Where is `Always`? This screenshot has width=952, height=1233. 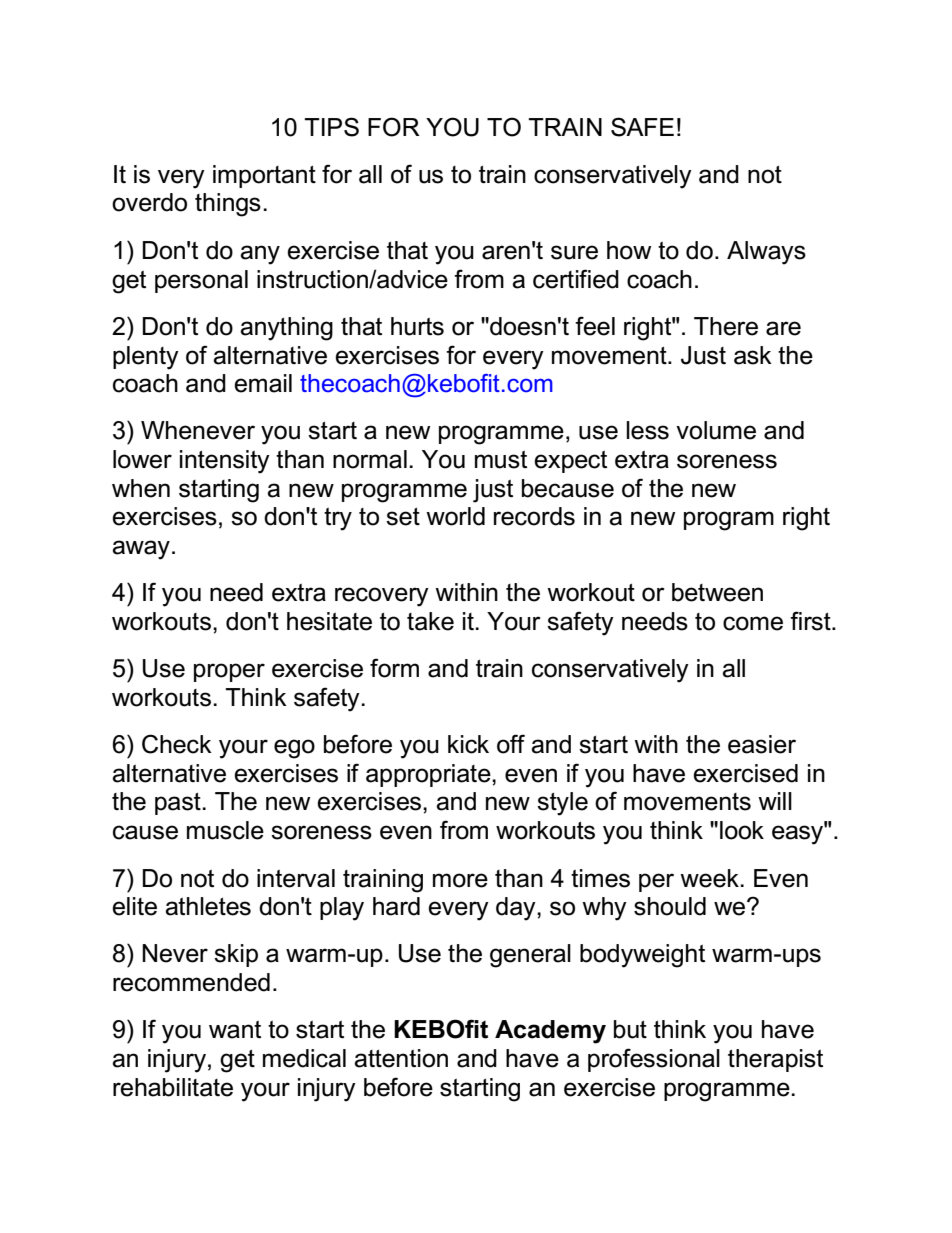 Always is located at coordinates (766, 253).
